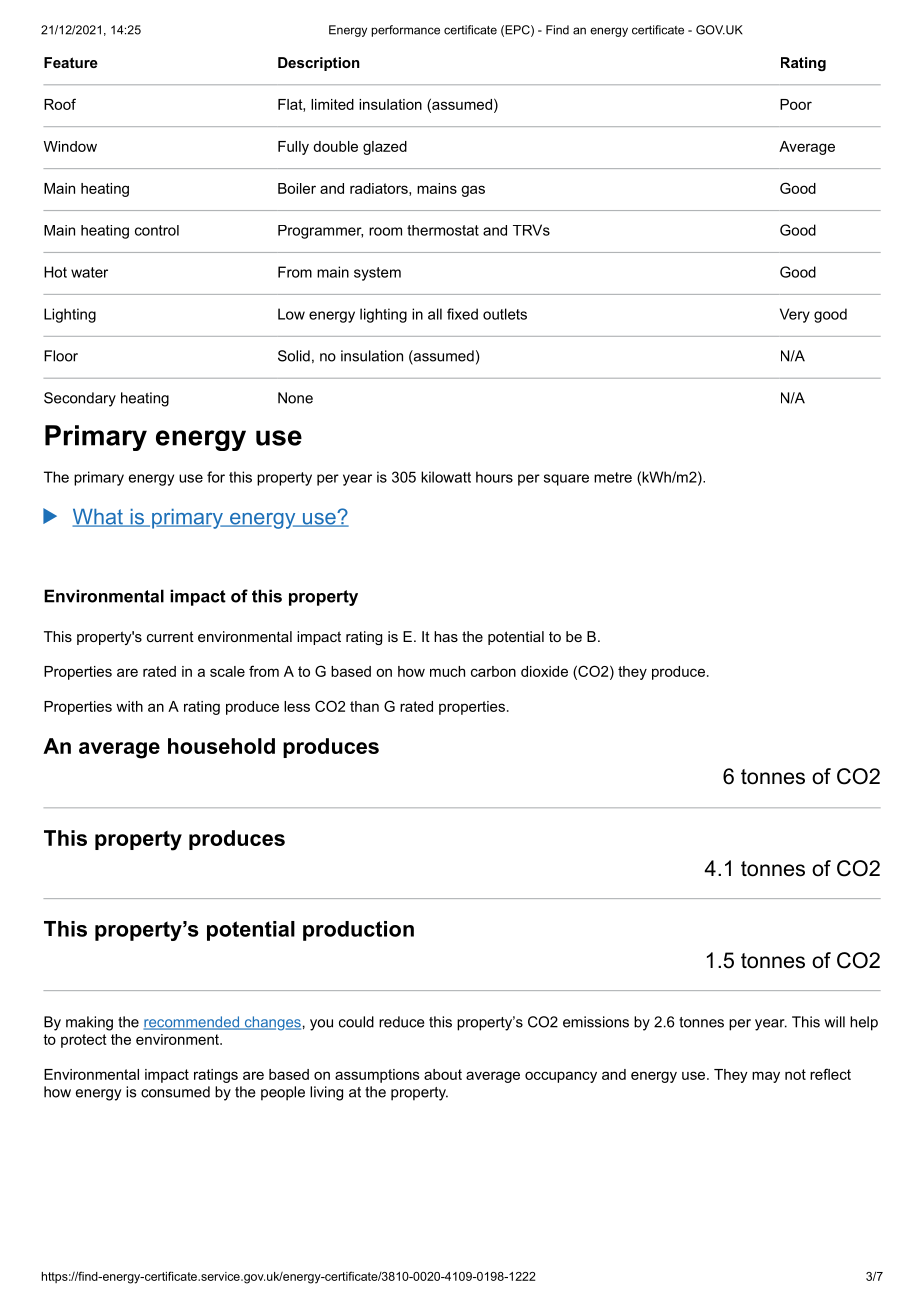 This screenshot has width=924, height=1307. What do you see at coordinates (71, 62) in the screenshot?
I see `Feature` at bounding box center [71, 62].
